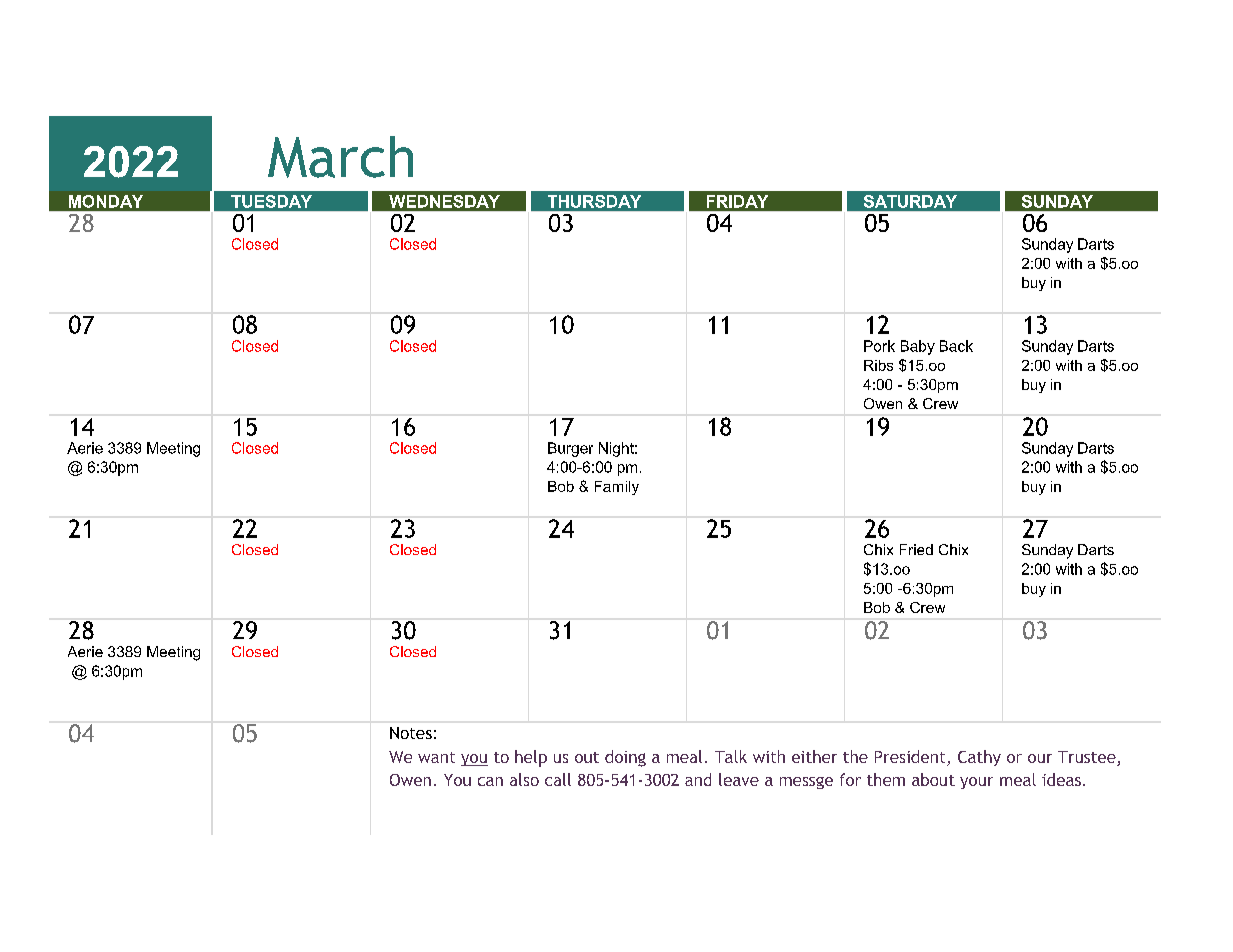  Describe the element at coordinates (979, 758) in the screenshot. I see `Cathy` at that location.
